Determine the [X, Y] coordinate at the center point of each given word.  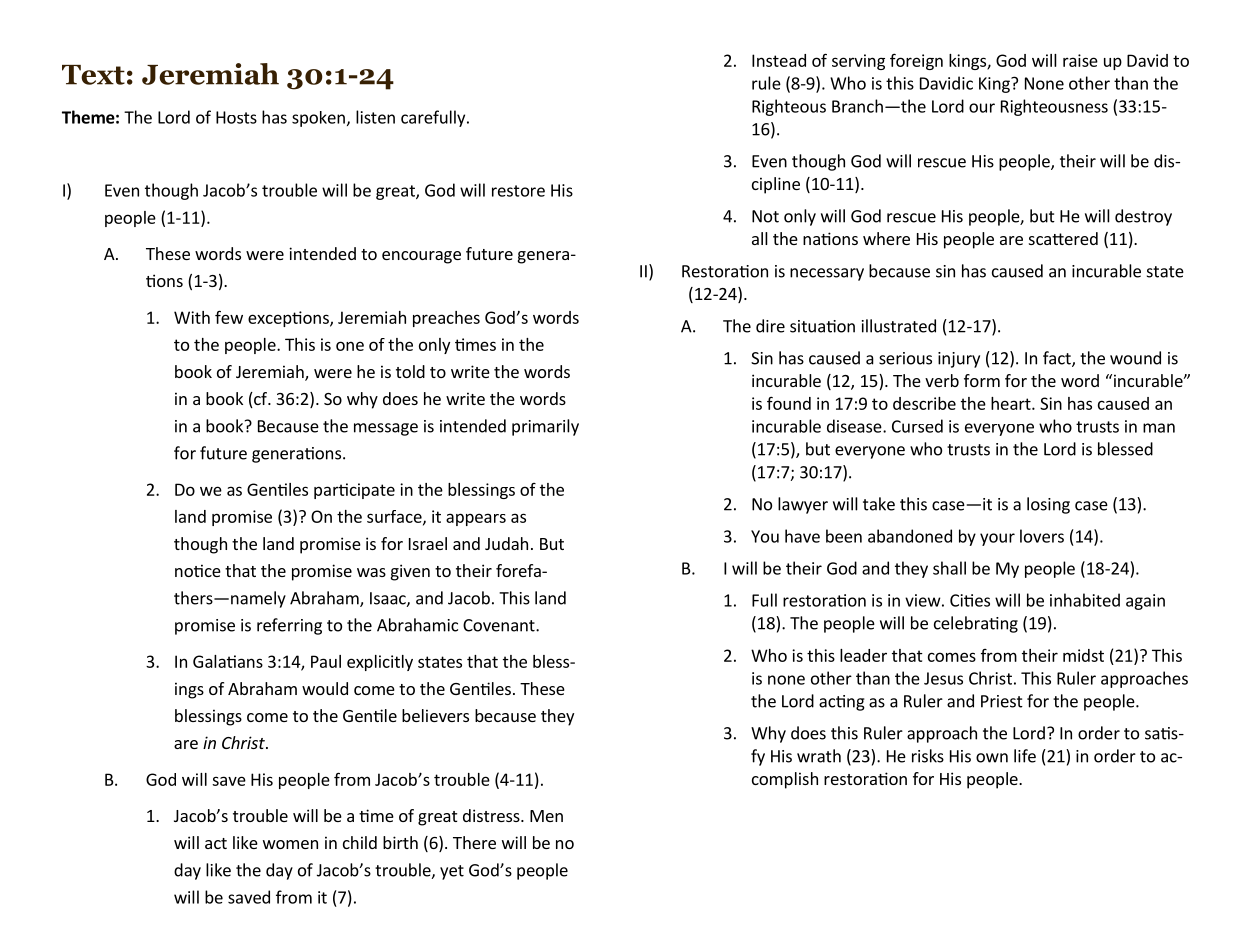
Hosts [236, 117]
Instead [779, 60]
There [474, 842]
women [290, 844]
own [992, 758]
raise [1080, 60]
